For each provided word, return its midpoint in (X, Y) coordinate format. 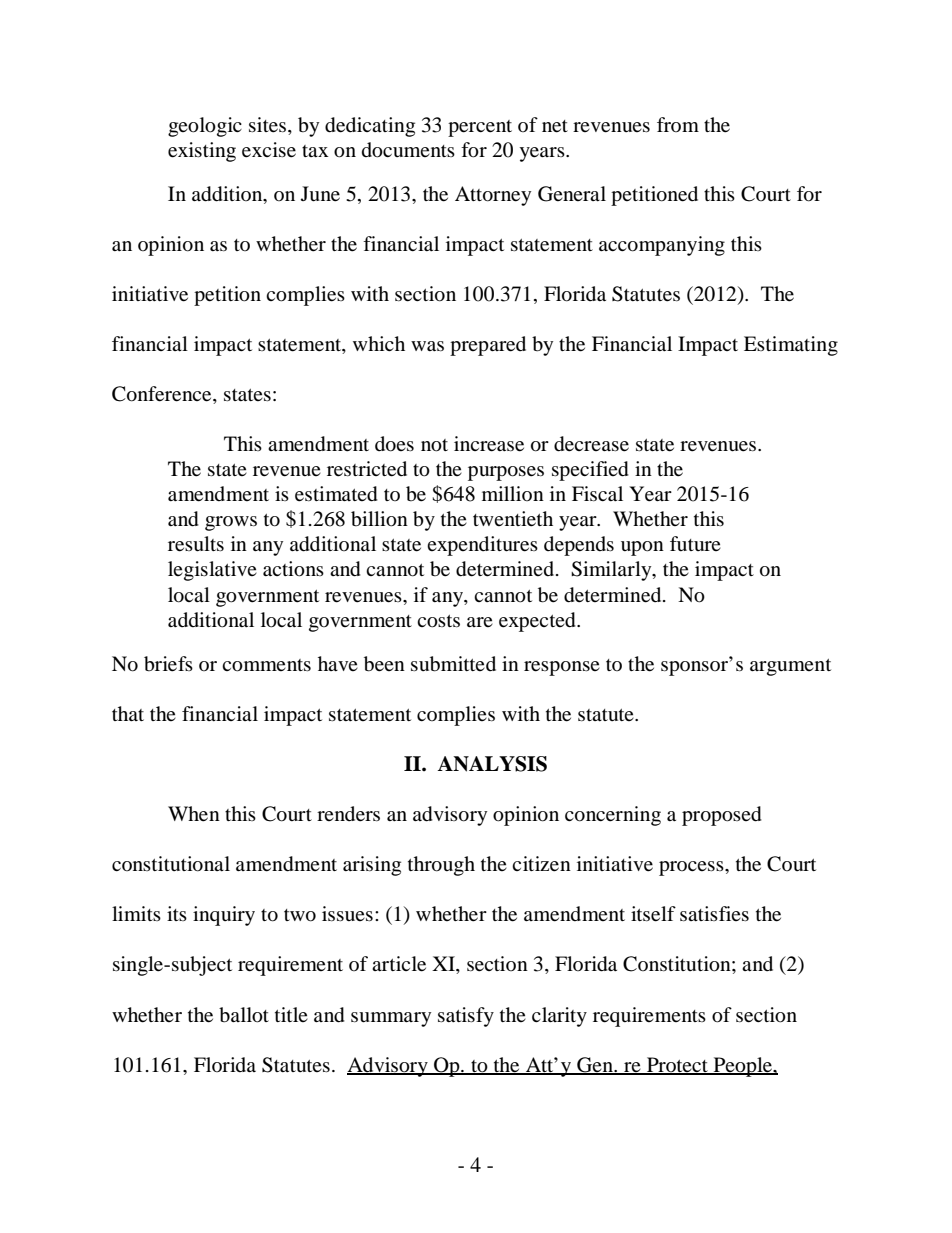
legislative (212, 571)
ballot (244, 1015)
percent (480, 128)
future (695, 543)
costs (438, 621)
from (678, 124)
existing (202, 152)
